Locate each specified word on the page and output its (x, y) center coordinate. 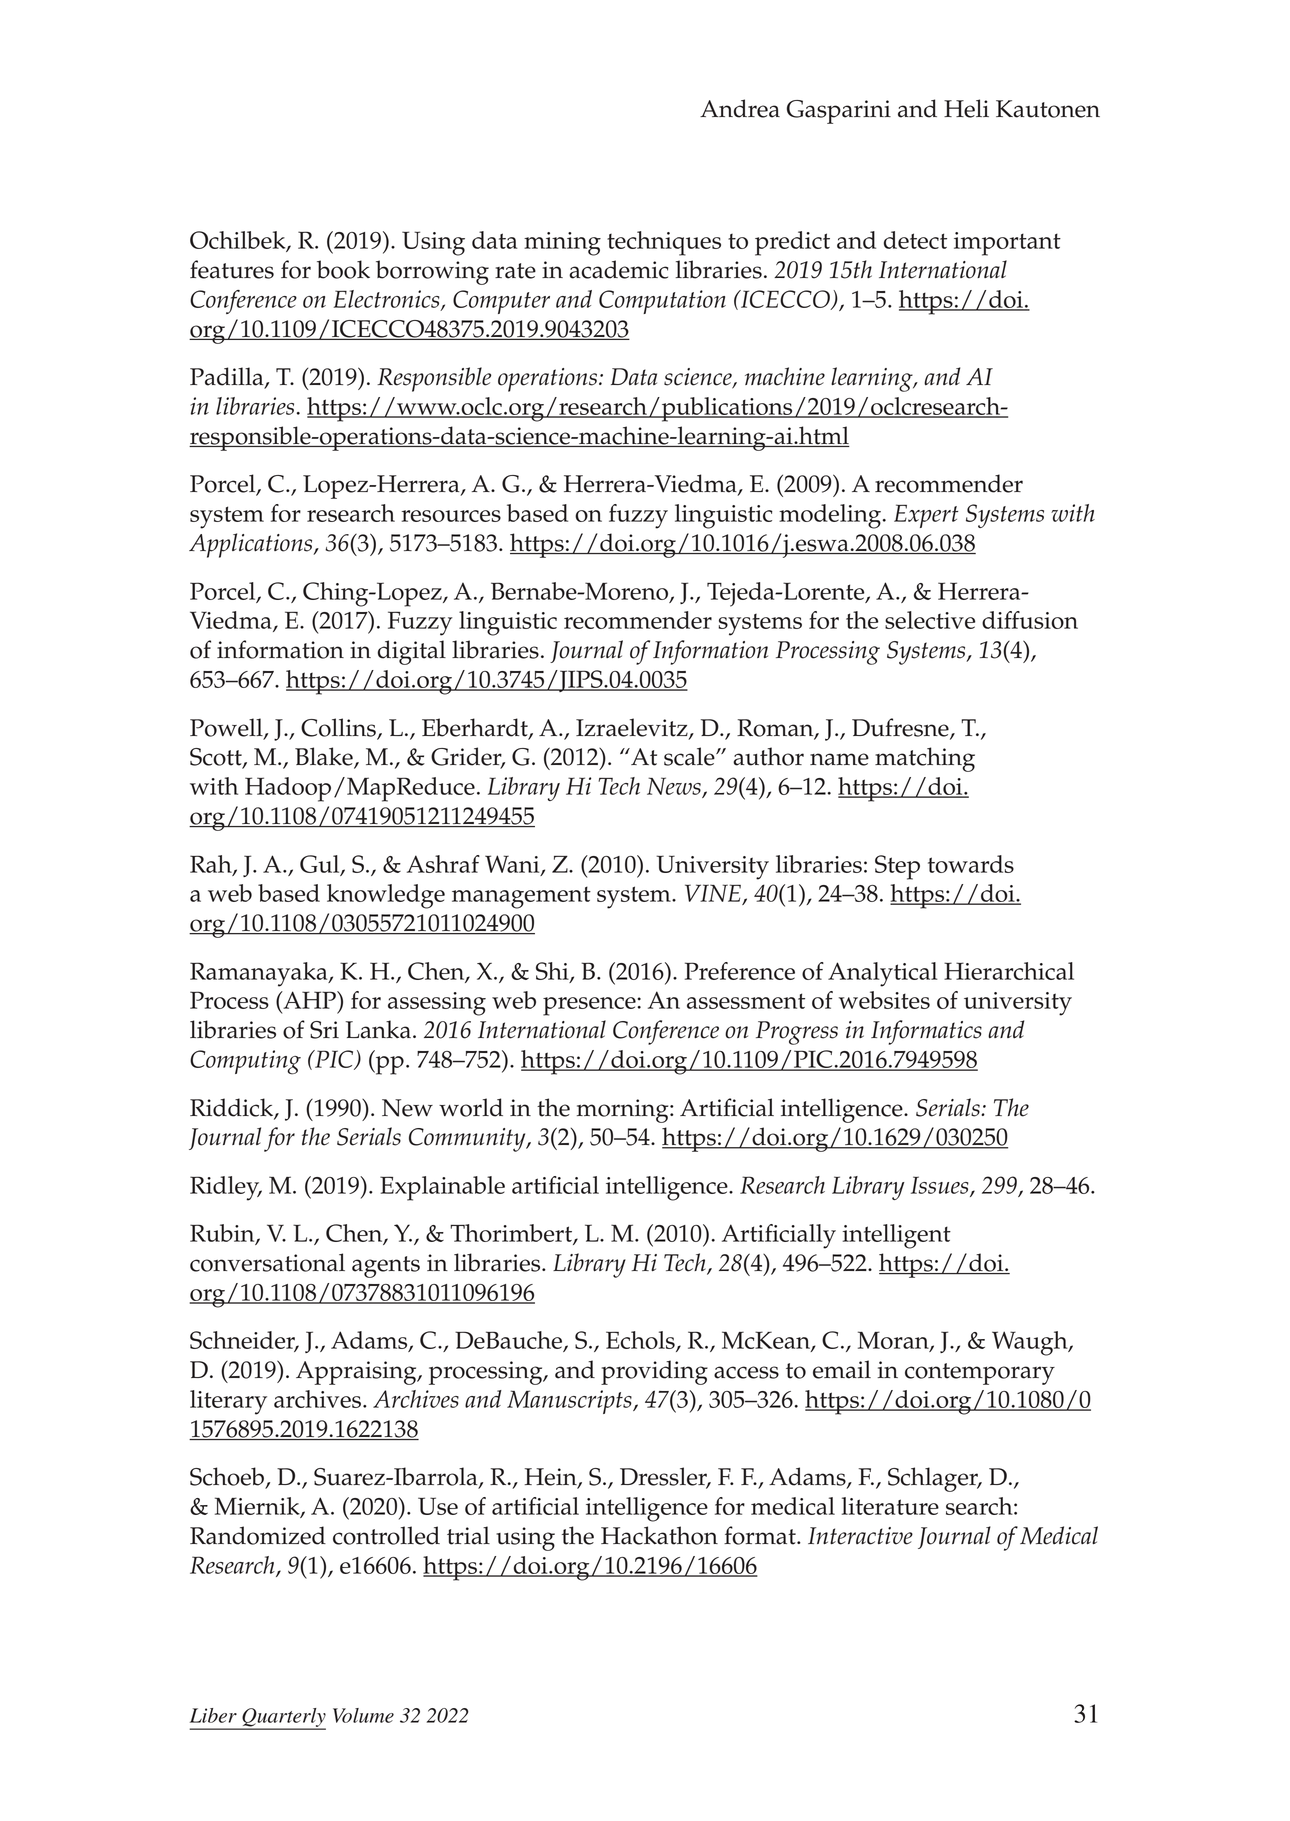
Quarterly (283, 1718)
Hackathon (659, 1535)
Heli (966, 108)
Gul (321, 865)
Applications (252, 545)
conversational (267, 1262)
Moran (894, 1341)
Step (897, 867)
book (343, 269)
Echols (641, 1341)
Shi (553, 972)
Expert (926, 516)
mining (562, 244)
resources (451, 516)
